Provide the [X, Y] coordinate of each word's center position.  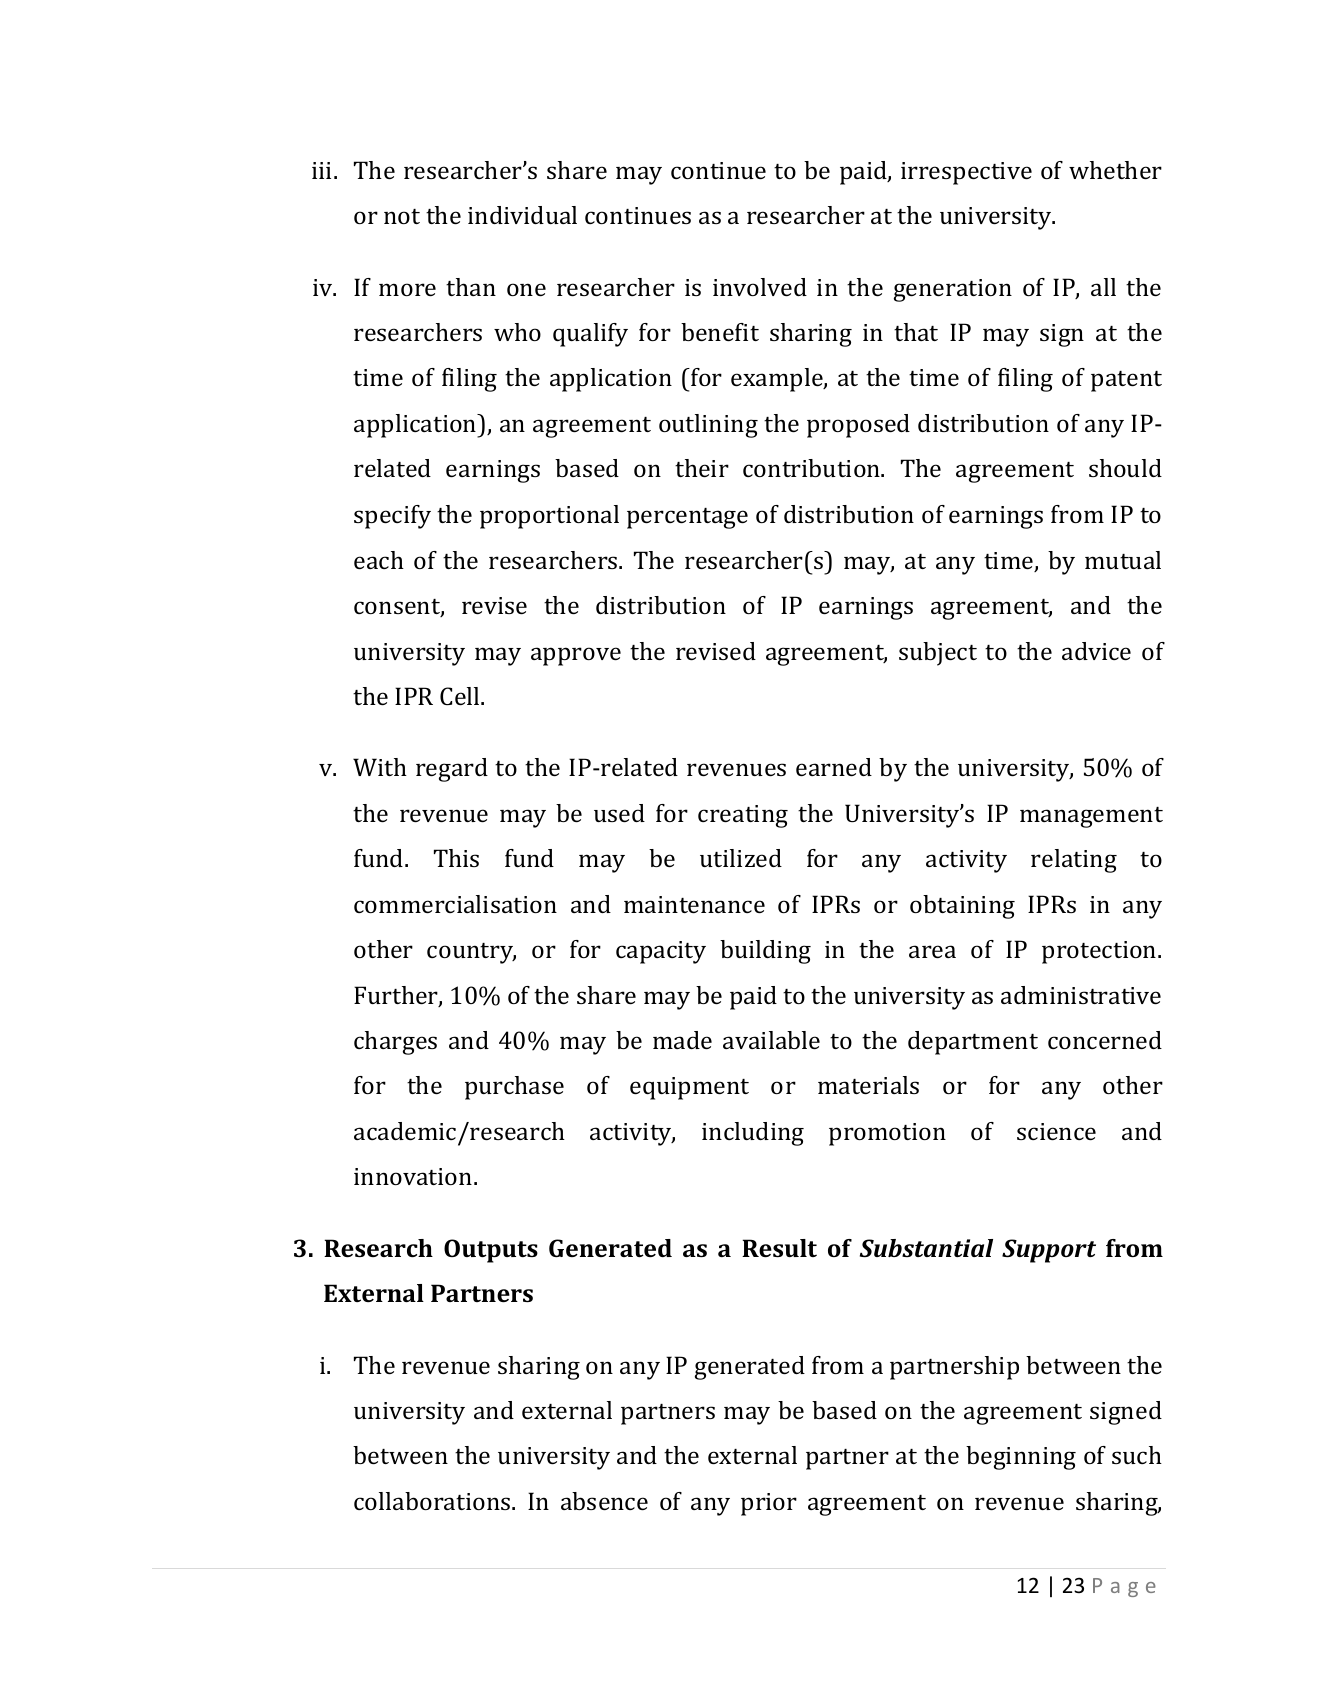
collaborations [433, 1501]
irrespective [966, 173]
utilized [741, 858]
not [402, 216]
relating [1074, 861]
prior [769, 1504]
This [456, 858]
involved [760, 287]
